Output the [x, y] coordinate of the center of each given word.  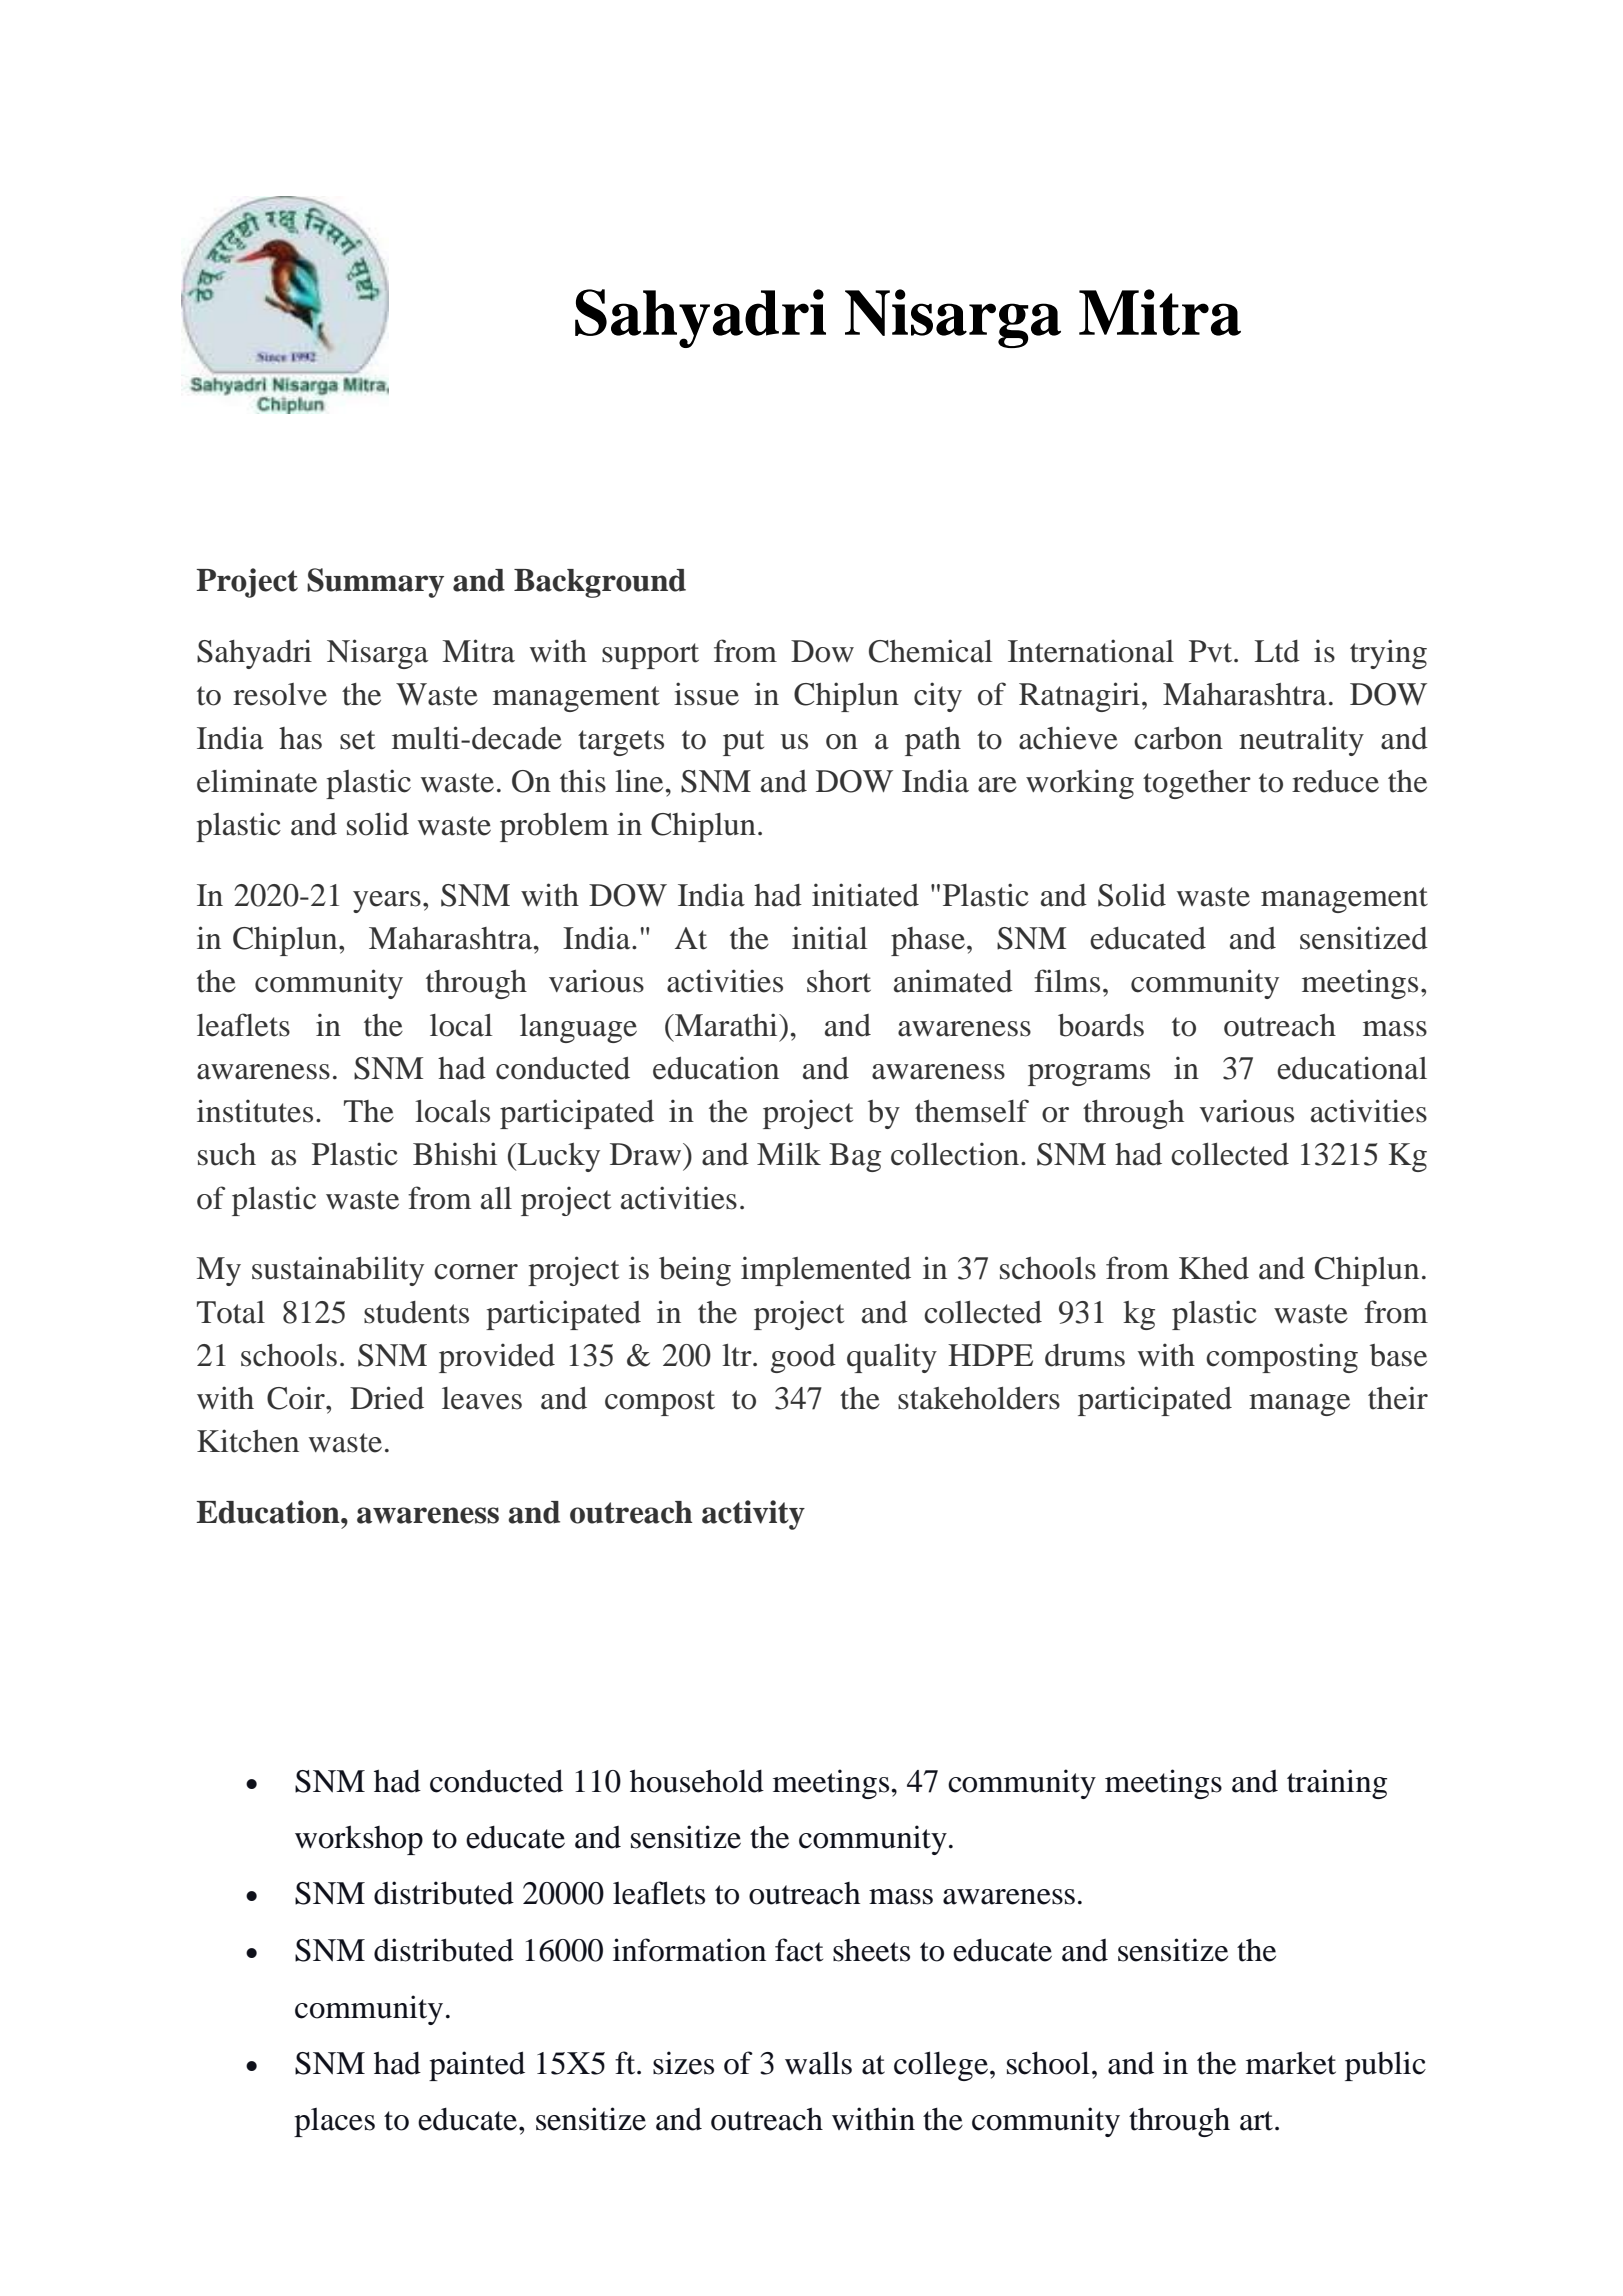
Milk [789, 1153]
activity [753, 1515]
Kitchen [248, 1441]
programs [1089, 1075]
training [1337, 1784]
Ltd [1277, 651]
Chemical [931, 651]
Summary [375, 583]
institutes [255, 1111]
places [334, 2122]
